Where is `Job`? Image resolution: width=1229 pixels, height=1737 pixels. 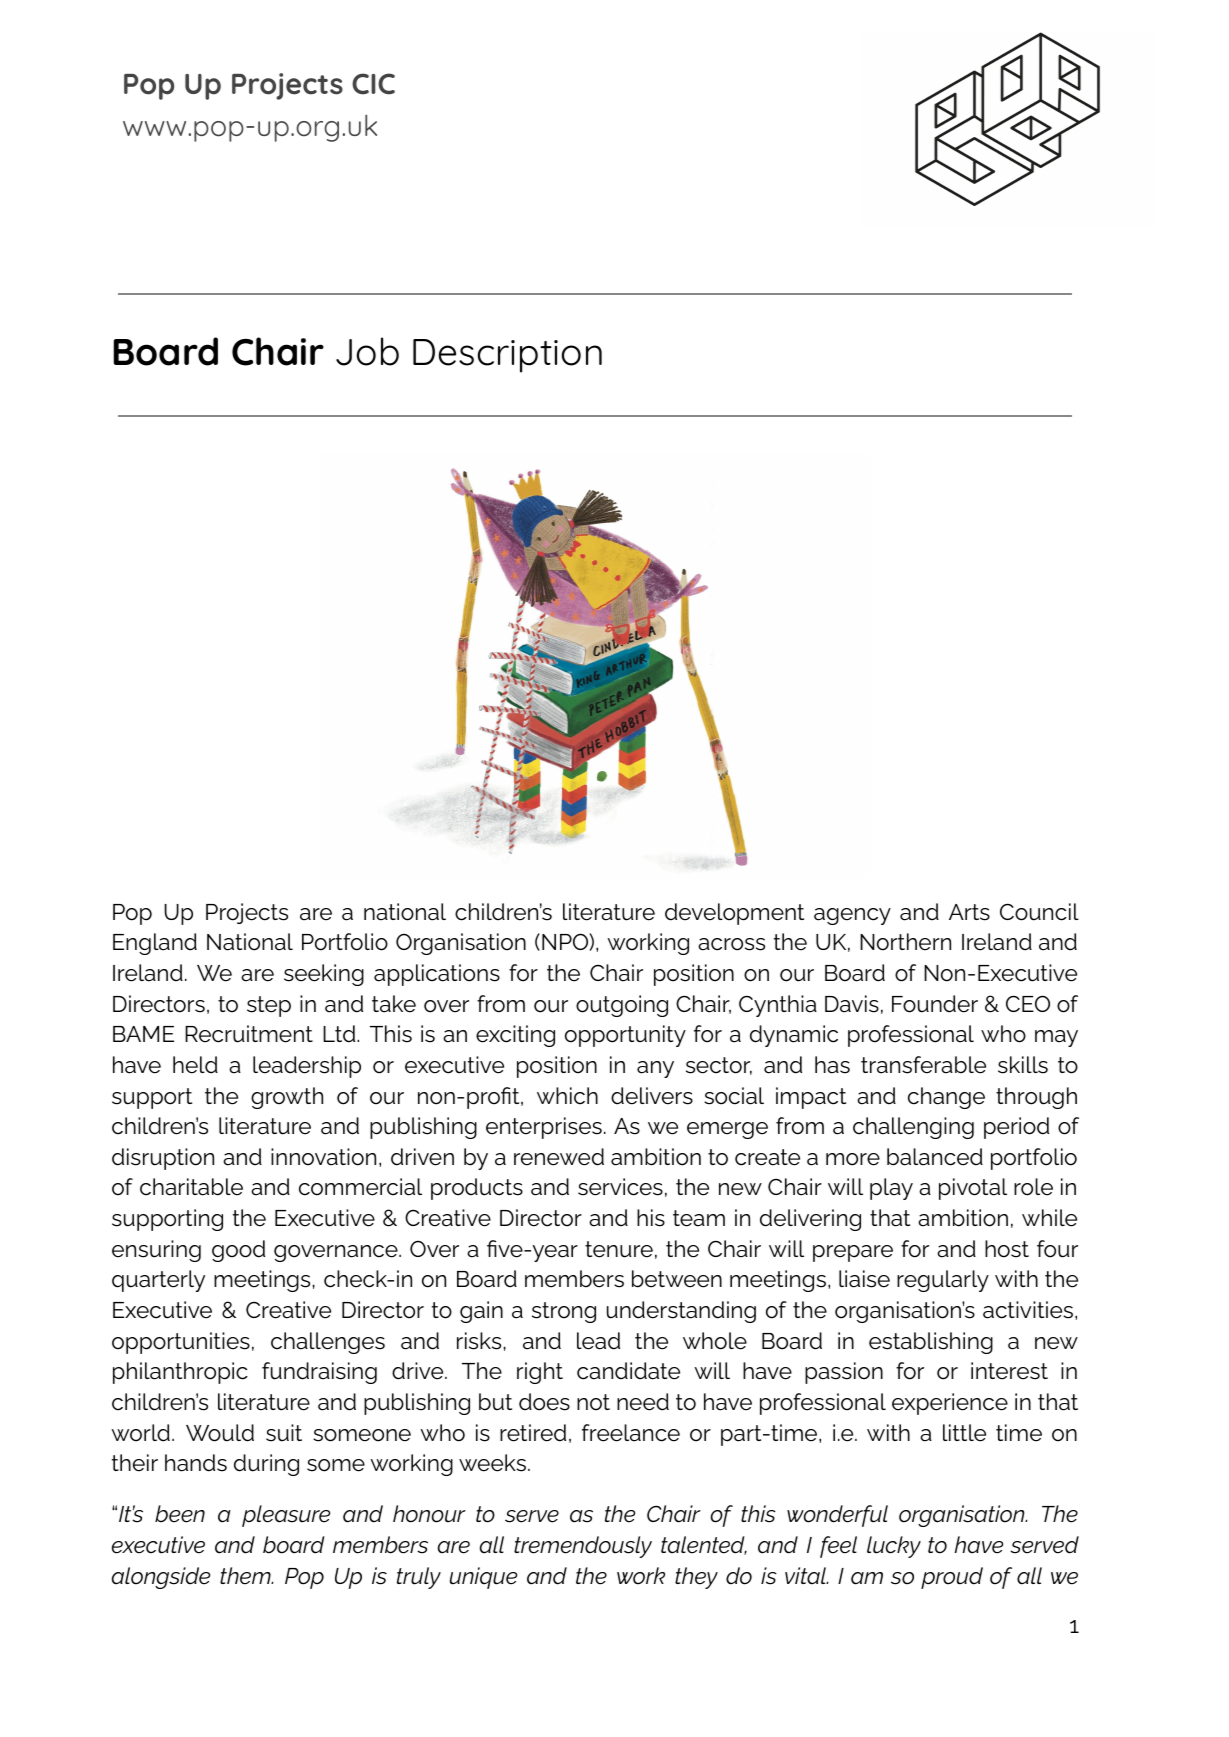 Job is located at coordinates (367, 351).
